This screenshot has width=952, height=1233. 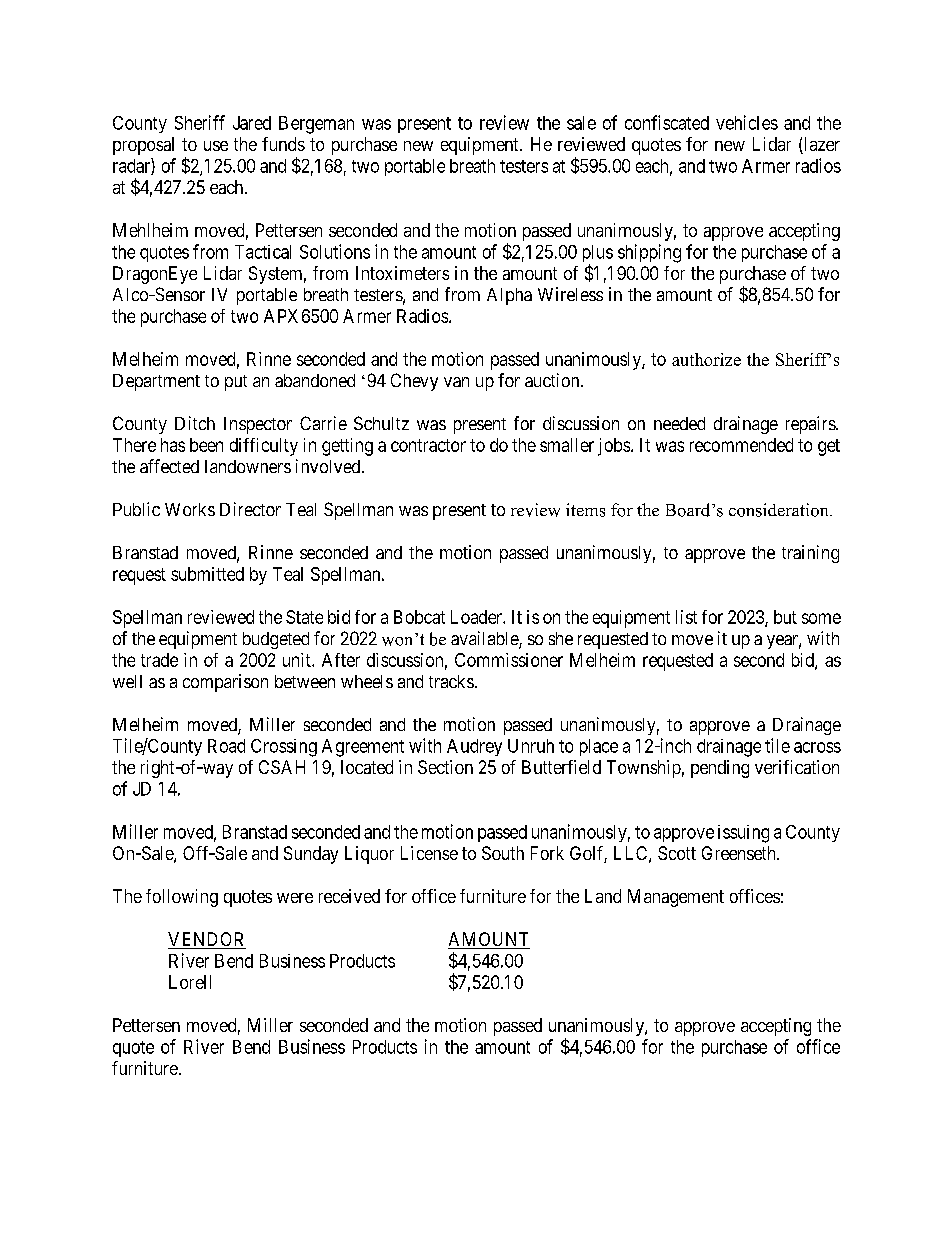 What do you see at coordinates (780, 510) in the screenshot?
I see `consideration` at bounding box center [780, 510].
